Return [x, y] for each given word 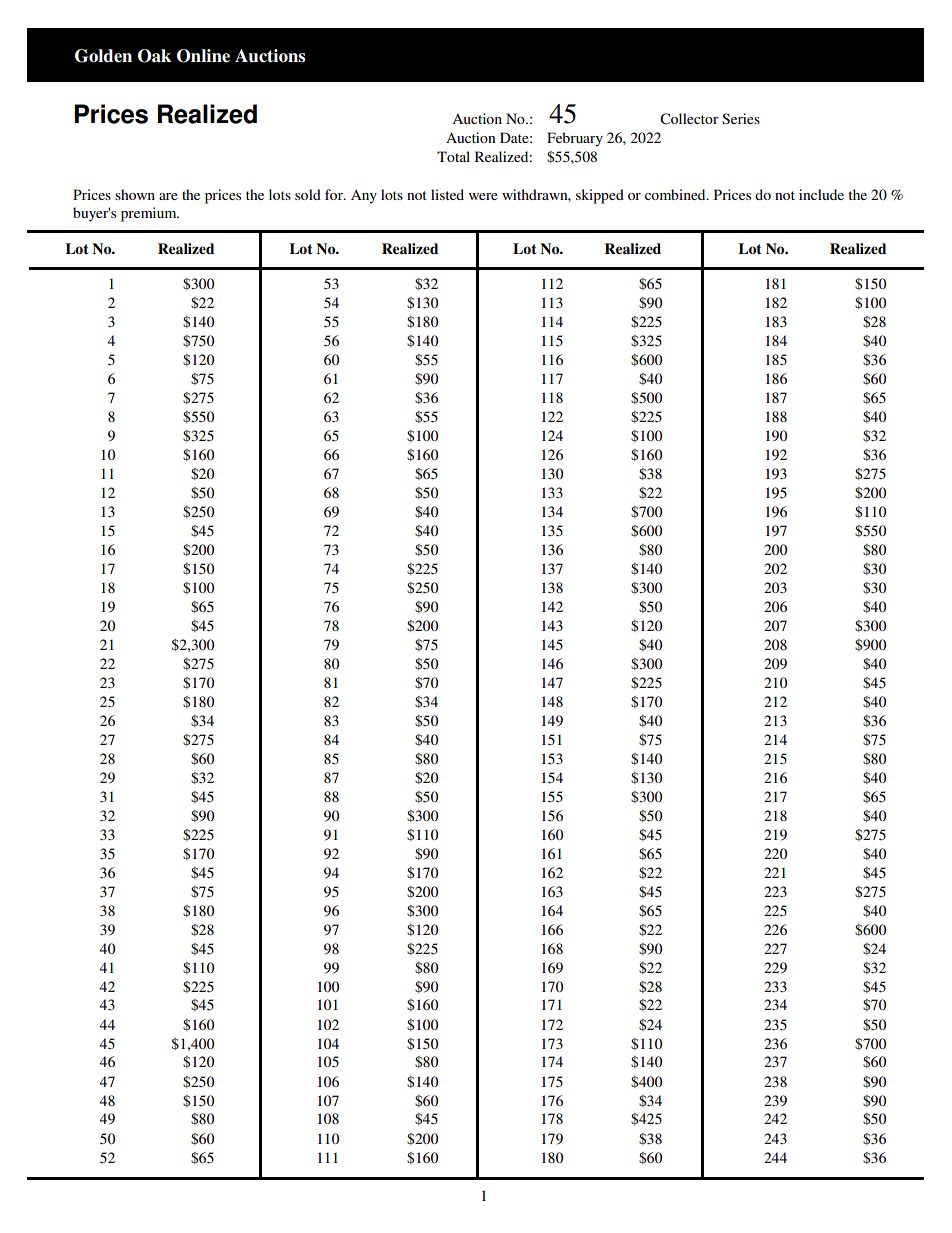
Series [741, 118]
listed [447, 194]
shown [135, 194]
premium [150, 214]
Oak [154, 56]
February [575, 139]
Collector [689, 119]
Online [203, 56]
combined [676, 194]
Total [453, 156]
